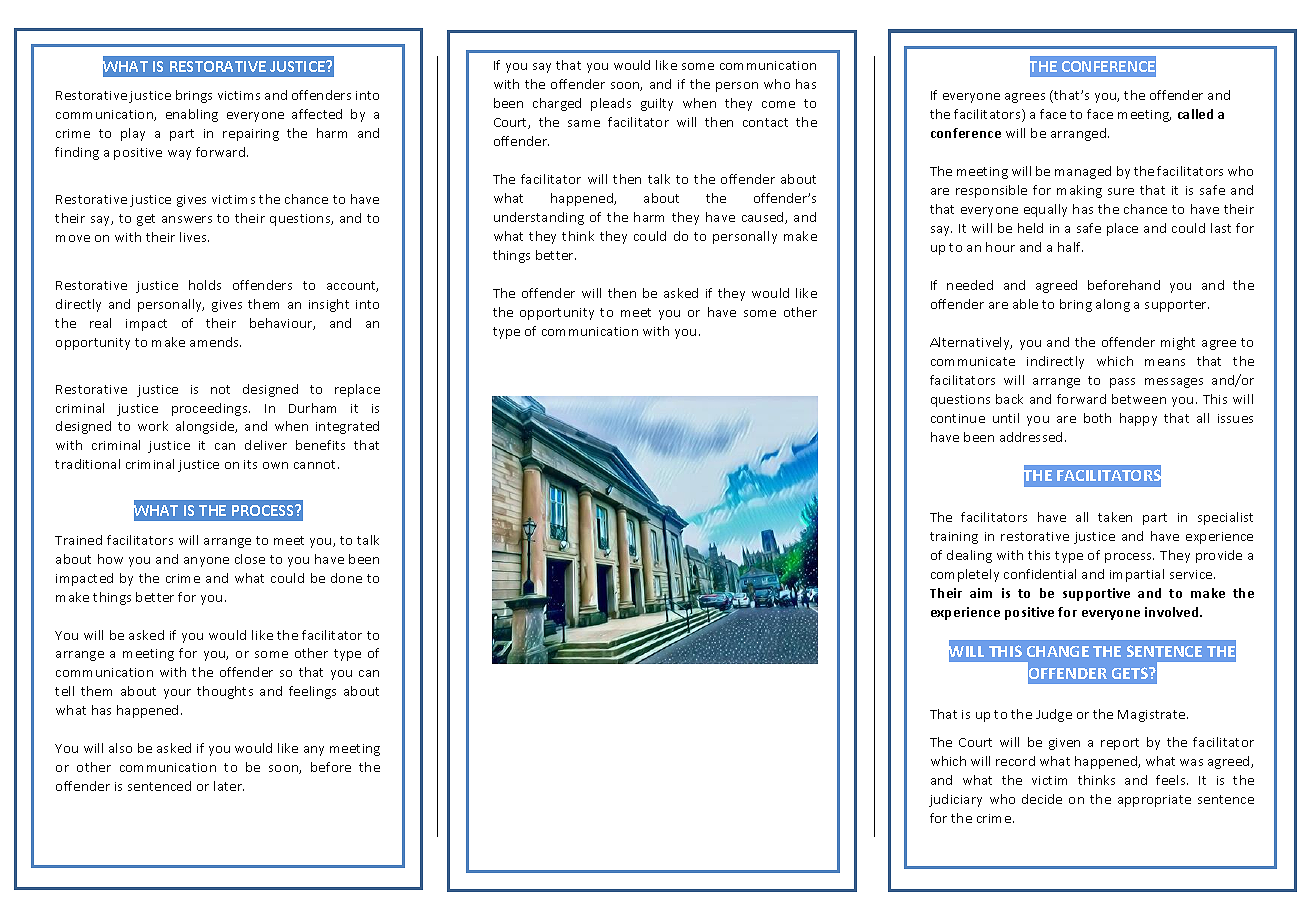 The image size is (1308, 924). What do you see at coordinates (1031, 437) in the screenshot?
I see `addressed` at bounding box center [1031, 437].
